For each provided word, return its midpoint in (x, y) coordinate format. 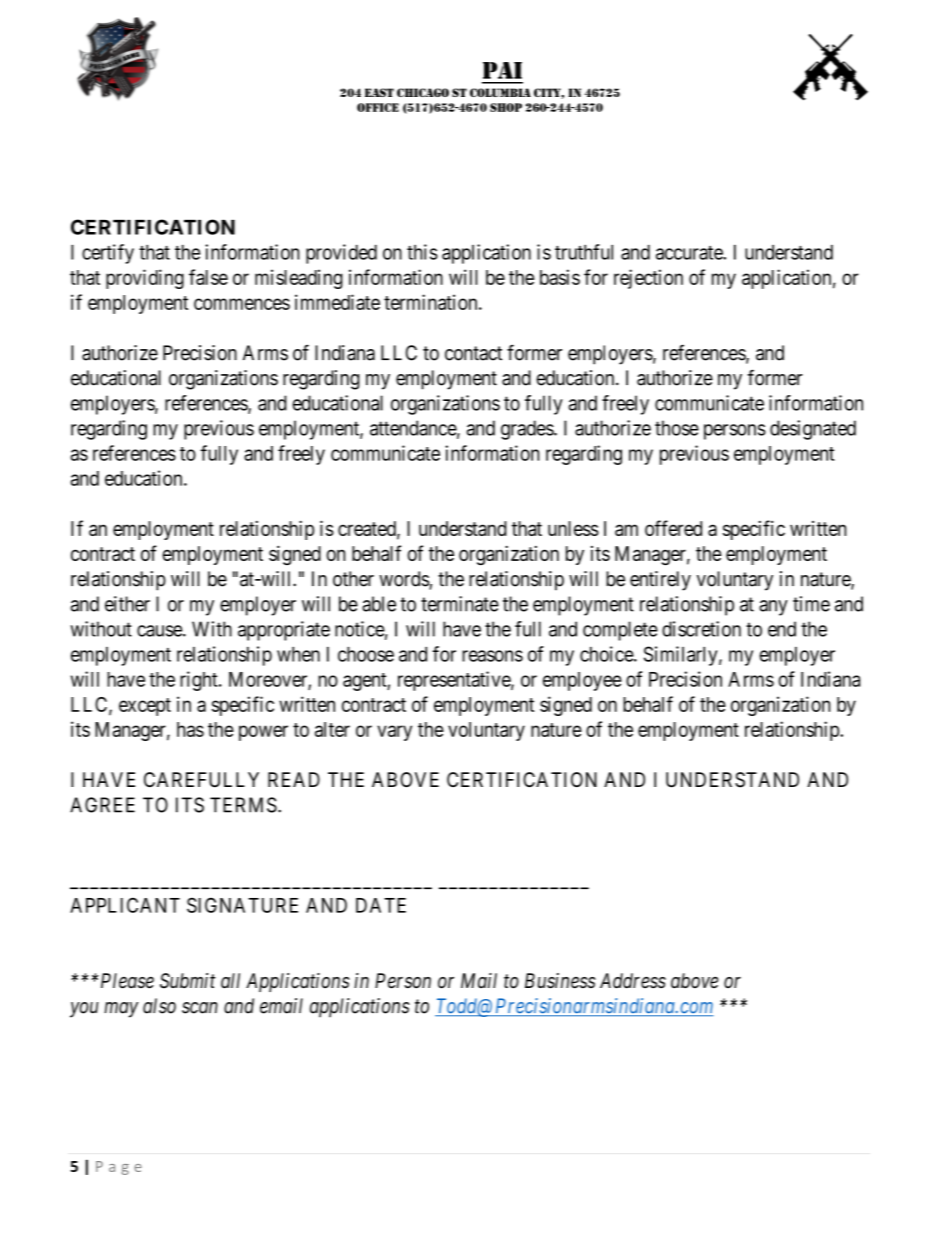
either (127, 604)
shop (506, 107)
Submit (187, 981)
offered (673, 528)
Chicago (423, 92)
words (404, 580)
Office (378, 107)
